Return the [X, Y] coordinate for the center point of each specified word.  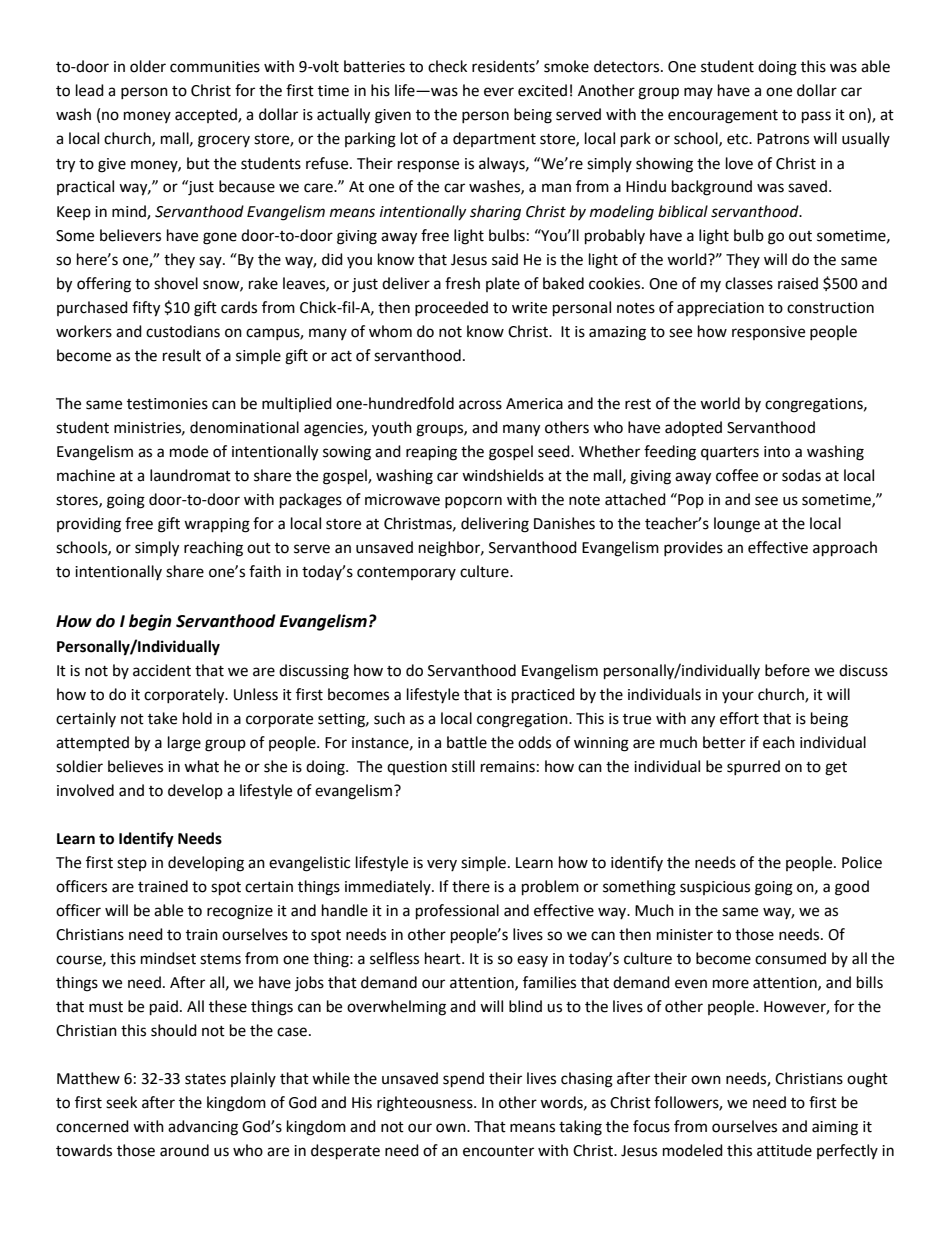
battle [467, 742]
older [148, 66]
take [162, 718]
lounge [737, 525]
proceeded [451, 308]
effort [739, 718]
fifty [146, 309]
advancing [203, 1128]
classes [749, 283]
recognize [240, 912]
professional [457, 912]
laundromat [190, 475]
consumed [790, 958]
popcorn [473, 502]
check [447, 66]
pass [816, 117]
